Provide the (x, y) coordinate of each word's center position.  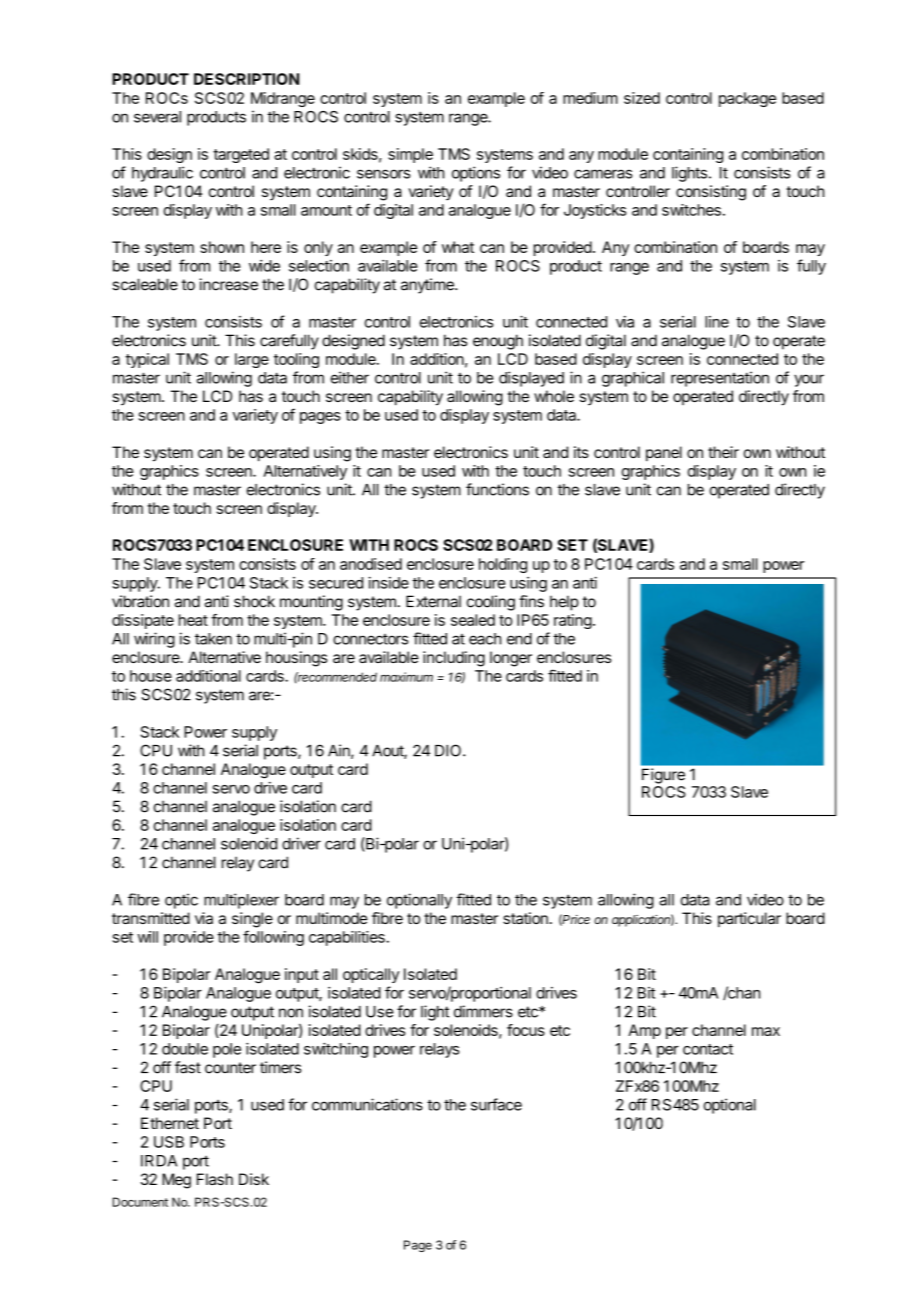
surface (496, 1104)
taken (213, 639)
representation (720, 379)
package (747, 99)
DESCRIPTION (246, 79)
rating (573, 621)
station (525, 918)
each (485, 639)
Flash (215, 1179)
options (476, 174)
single (252, 920)
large (252, 360)
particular (749, 919)
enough (498, 342)
